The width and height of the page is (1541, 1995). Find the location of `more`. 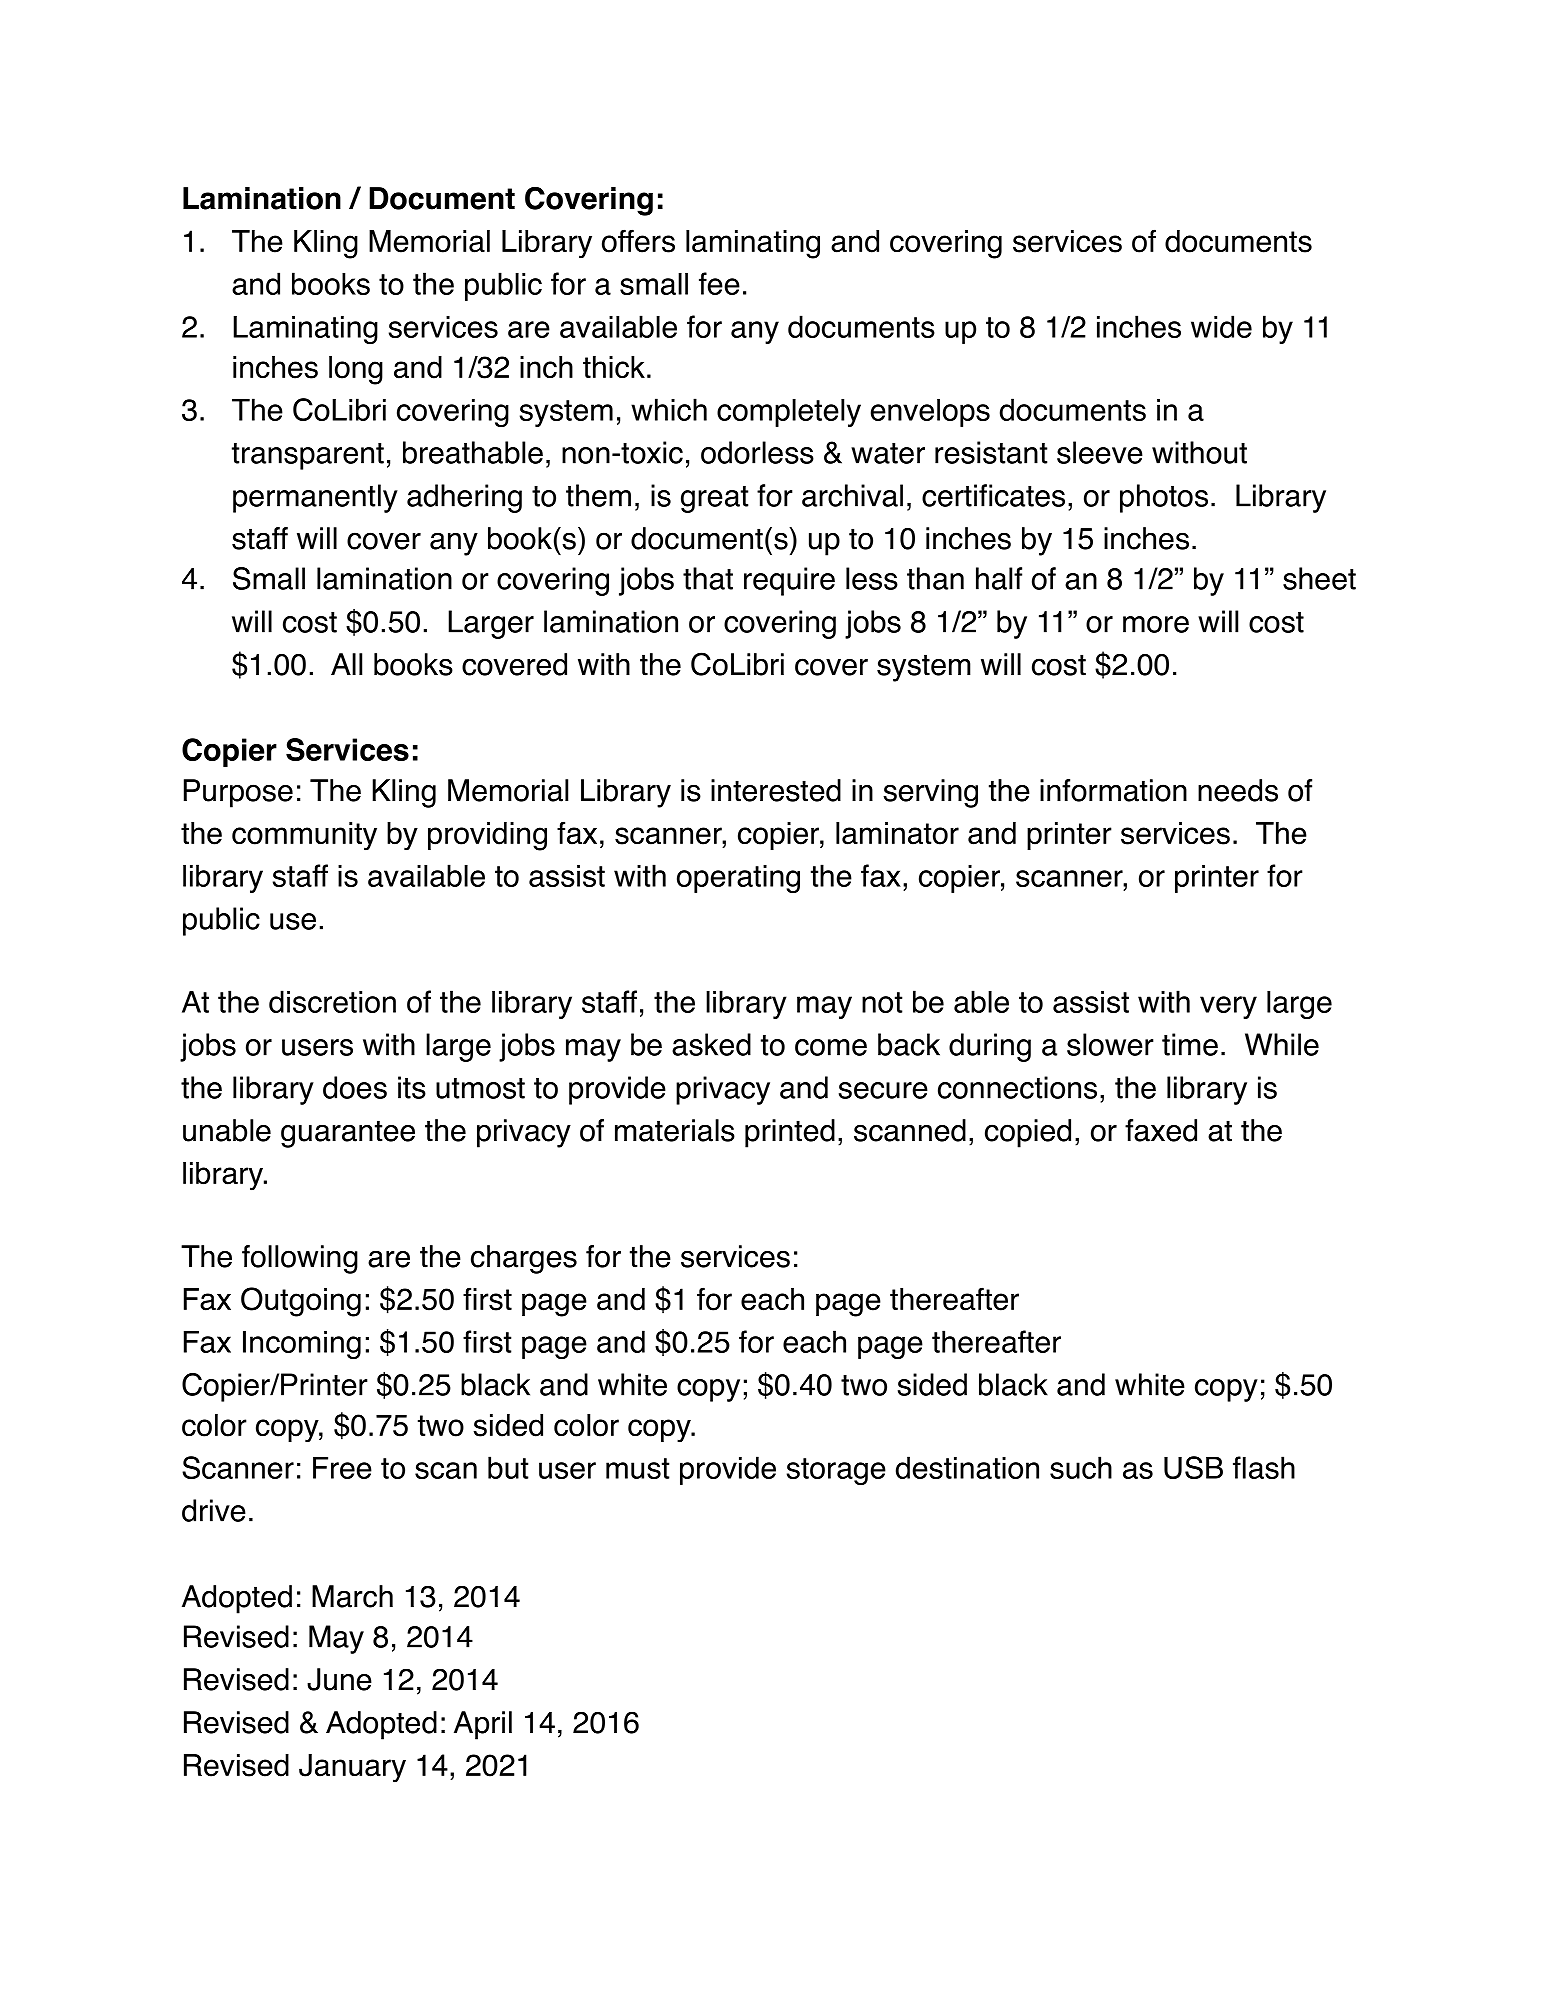

more is located at coordinates (1156, 624).
